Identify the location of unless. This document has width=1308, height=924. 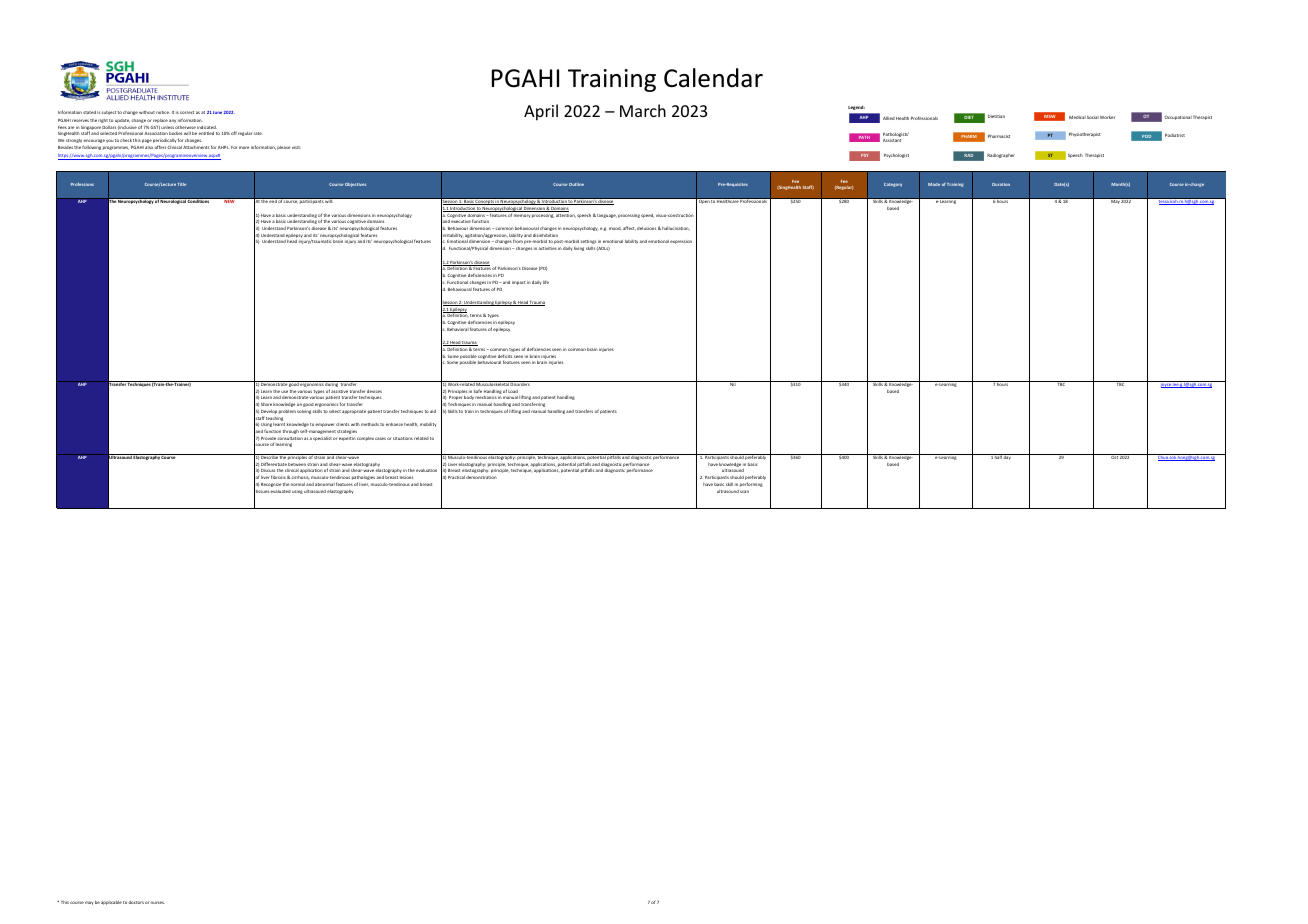
(167, 128).
